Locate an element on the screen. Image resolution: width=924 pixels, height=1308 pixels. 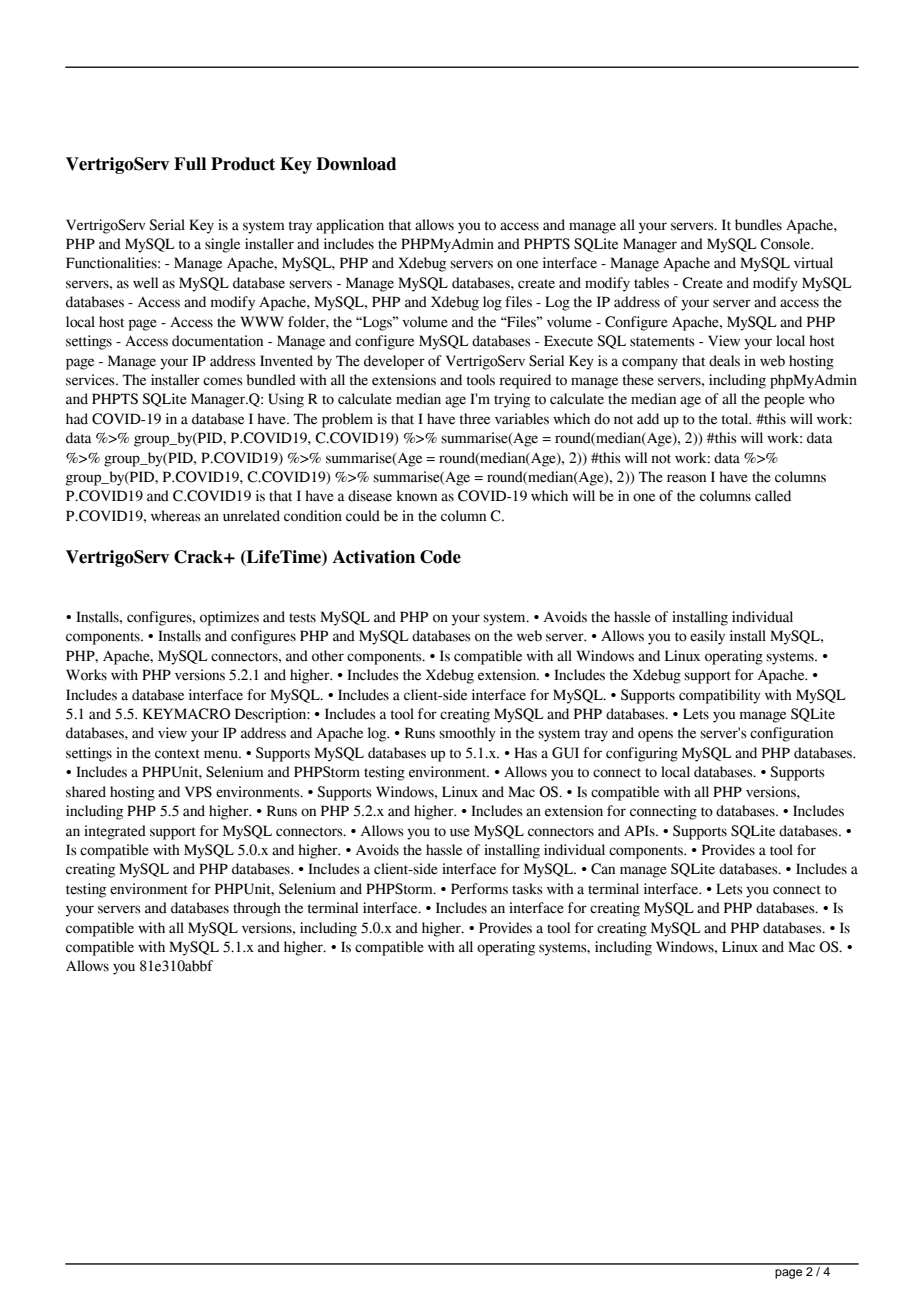
Download is located at coordinates (356, 164).
